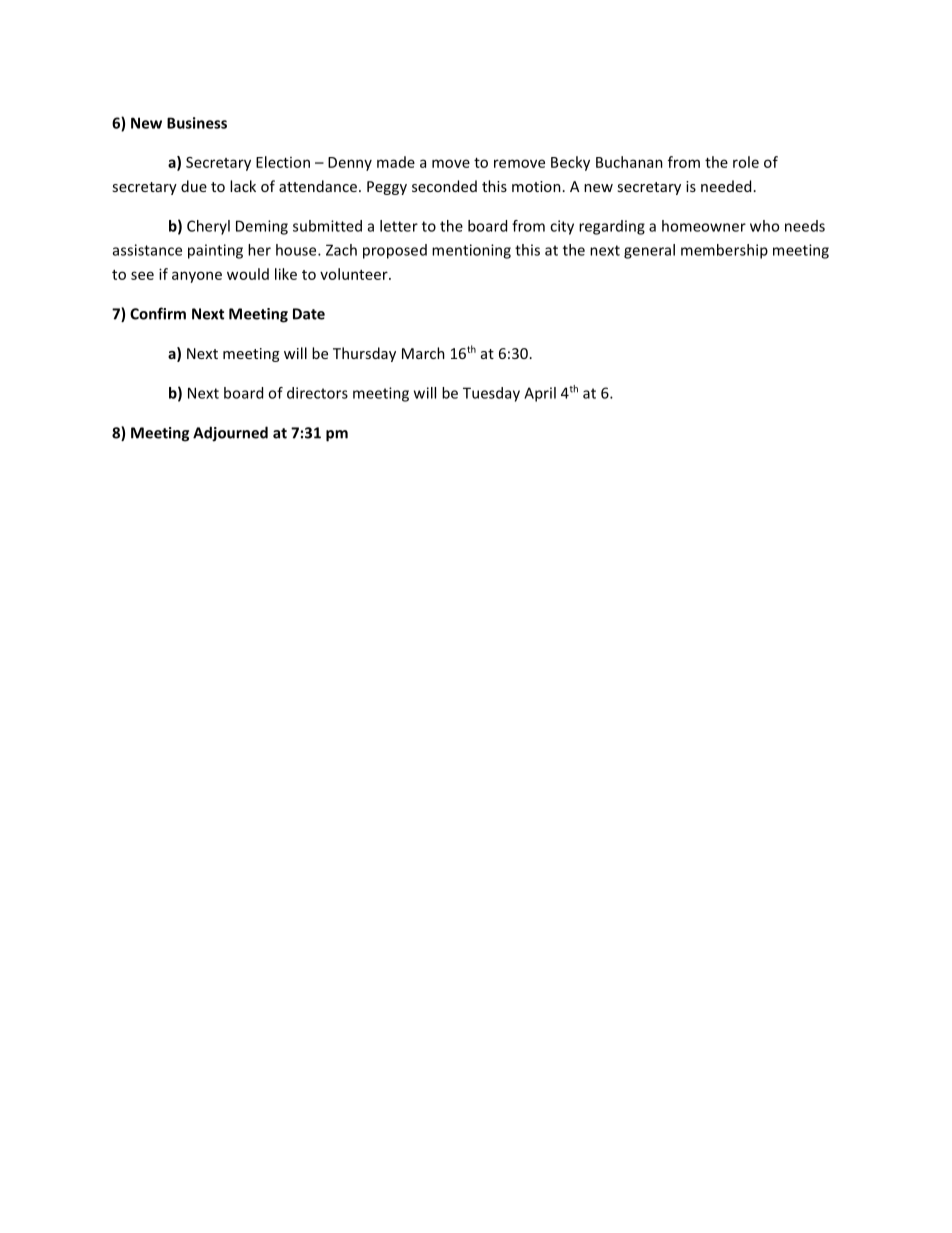 This screenshot has height=1233, width=952. Describe the element at coordinates (704, 226) in the screenshot. I see `homeowner` at that location.
